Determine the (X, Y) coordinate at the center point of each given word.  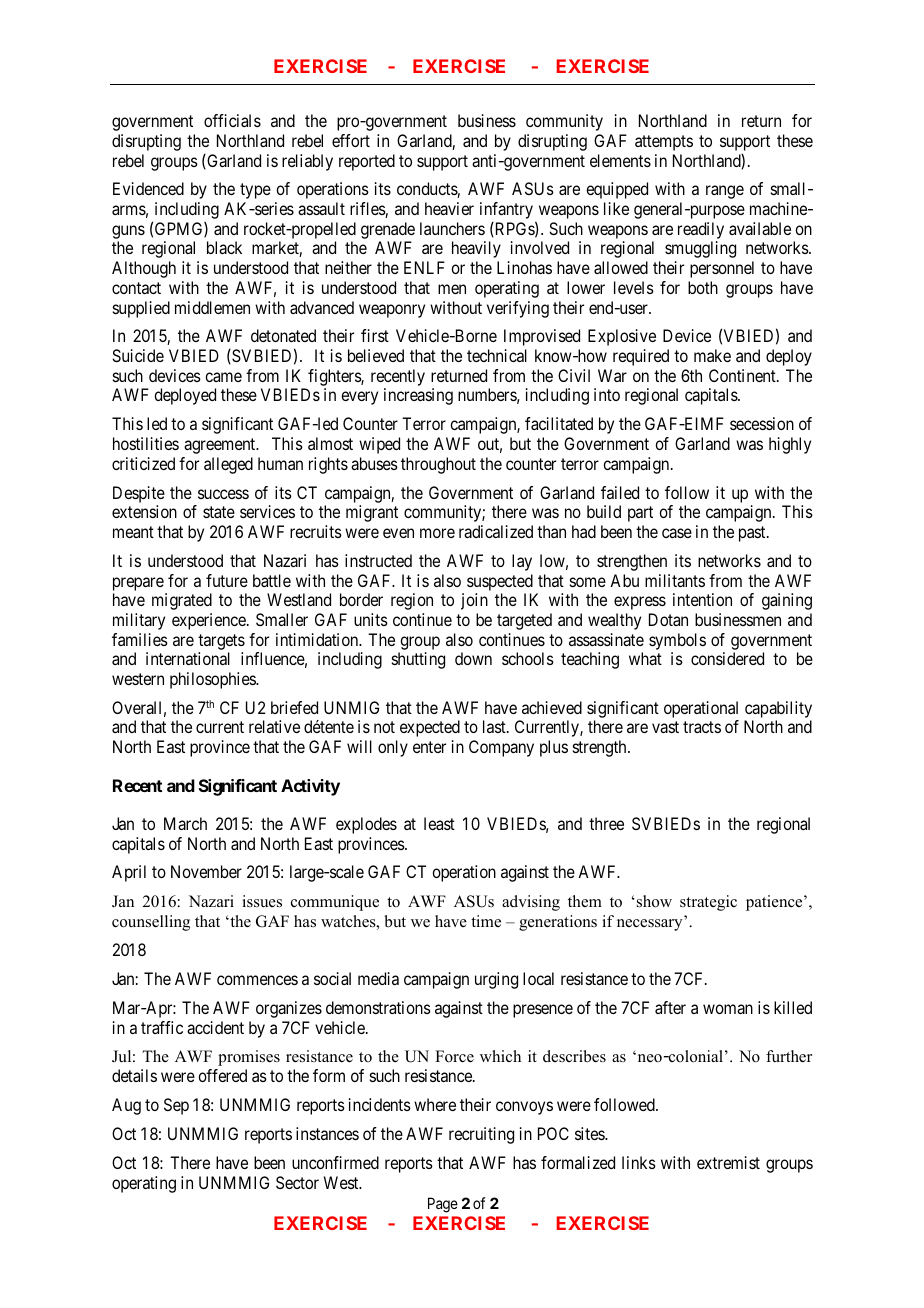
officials (232, 120)
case (677, 533)
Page (443, 1205)
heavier (449, 208)
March (185, 823)
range (725, 192)
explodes (366, 825)
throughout (438, 465)
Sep (176, 1106)
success (223, 494)
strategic (708, 903)
